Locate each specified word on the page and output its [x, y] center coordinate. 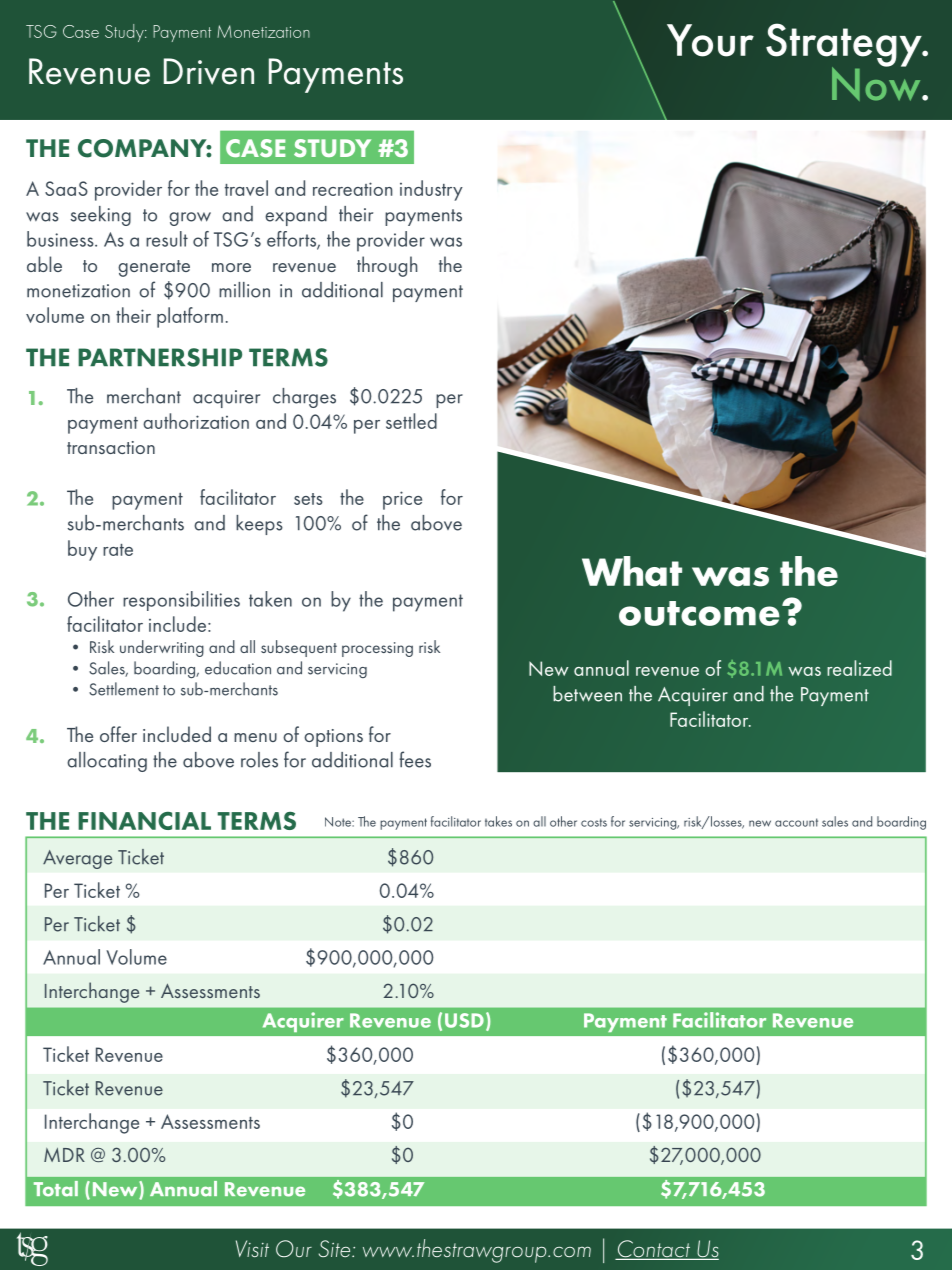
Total [56, 1189]
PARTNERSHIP [160, 357]
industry [431, 190]
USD [464, 1020]
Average [77, 859]
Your [710, 40]
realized [859, 668]
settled [411, 421]
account [796, 822]
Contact [653, 1250]
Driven [209, 71]
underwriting [162, 648]
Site [336, 1248]
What [632, 571]
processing [377, 649]
